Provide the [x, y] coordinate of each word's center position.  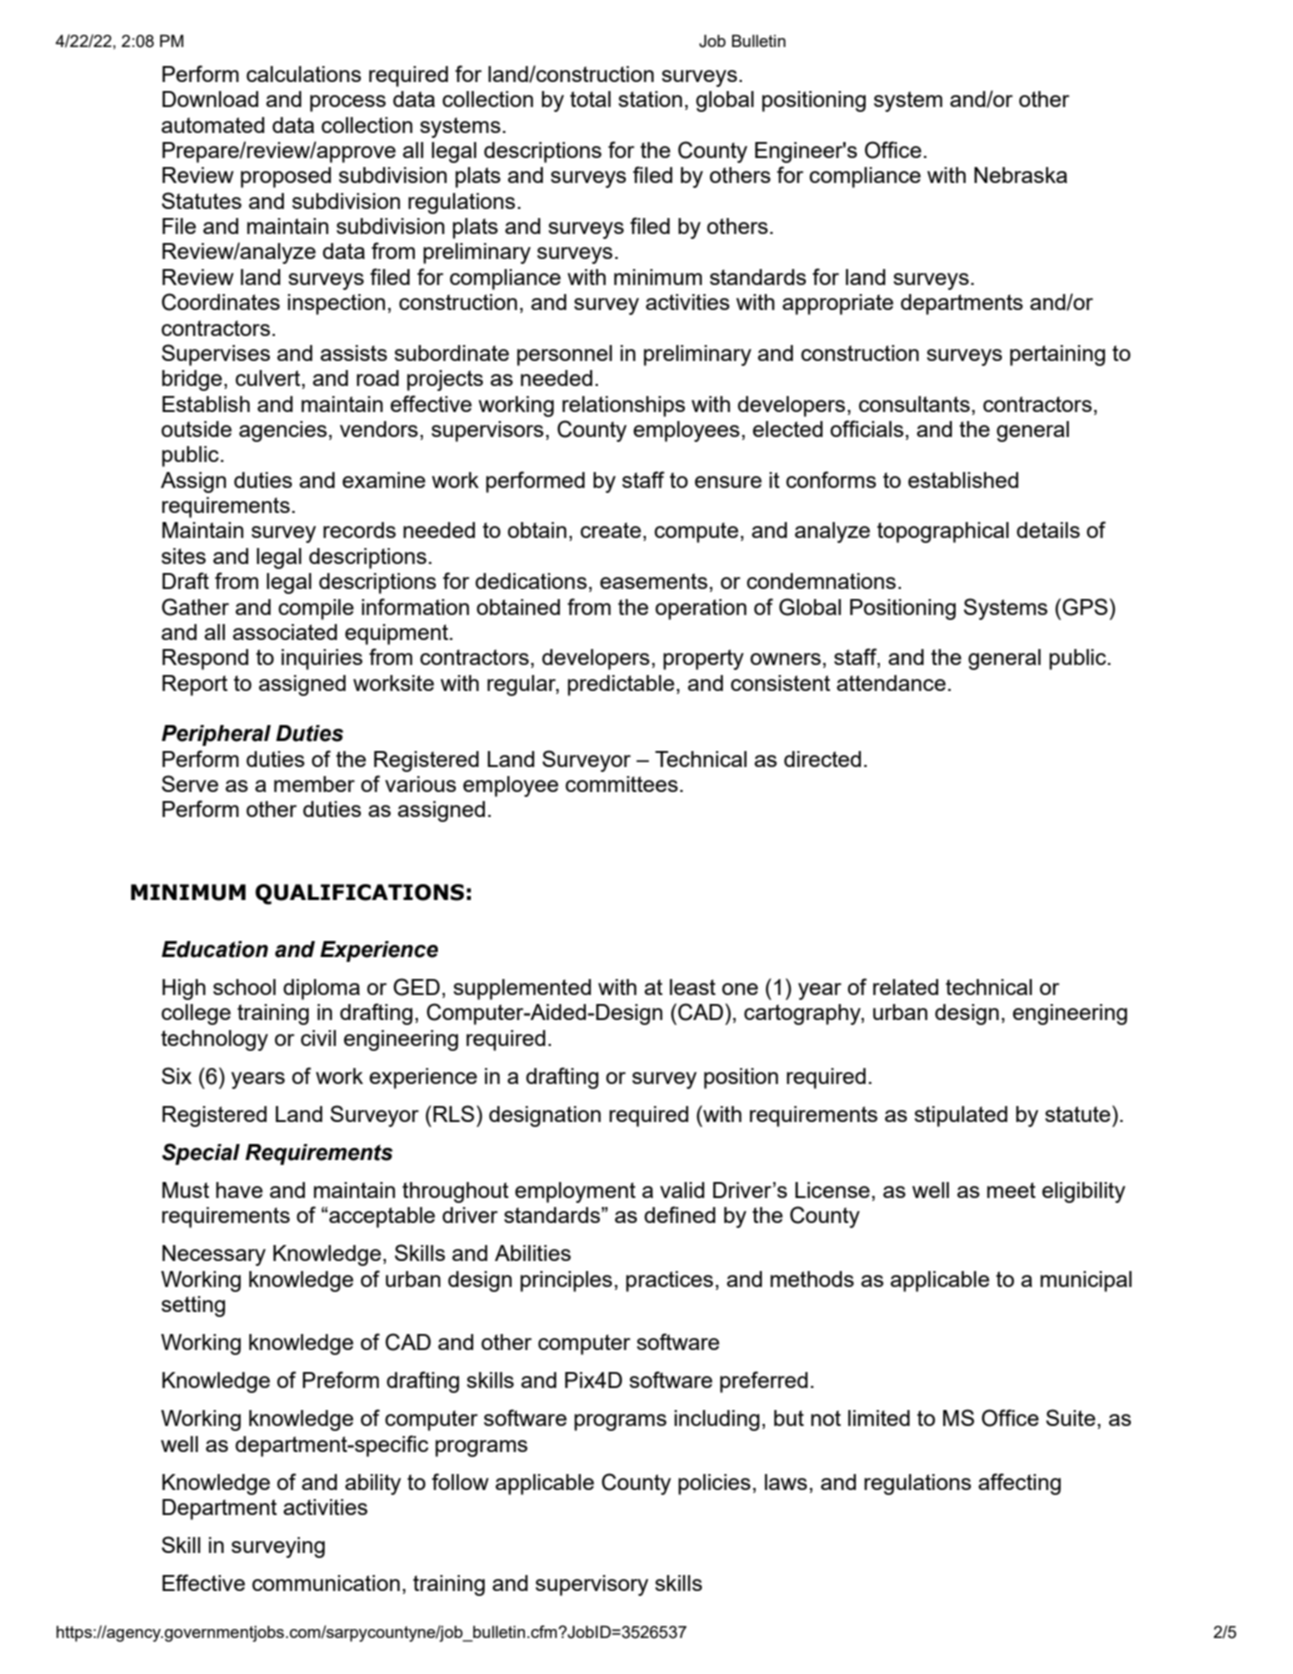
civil [318, 1038]
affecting [1019, 1484]
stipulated [961, 1116]
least [693, 987]
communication [326, 1583]
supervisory [592, 1585]
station [650, 99]
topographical [943, 532]
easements [654, 581]
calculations [303, 74]
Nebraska [1020, 175]
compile [316, 609]
